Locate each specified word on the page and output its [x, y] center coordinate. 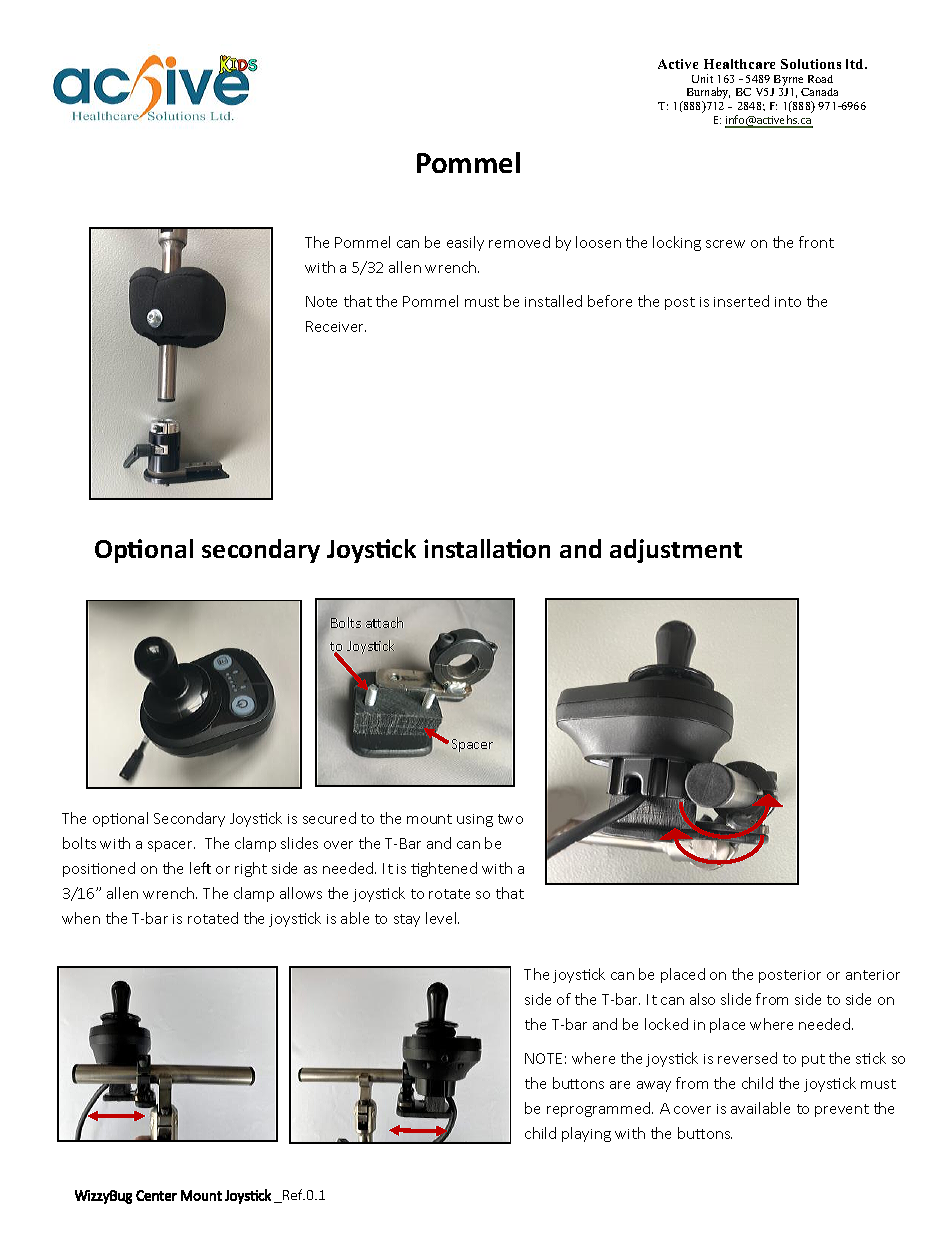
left [200, 868]
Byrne [789, 82]
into [788, 302]
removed [519, 242]
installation [487, 548]
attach [384, 622]
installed [553, 301]
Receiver [336, 326]
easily [465, 243]
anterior [873, 975]
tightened [444, 869]
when [81, 918]
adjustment [676, 551]
